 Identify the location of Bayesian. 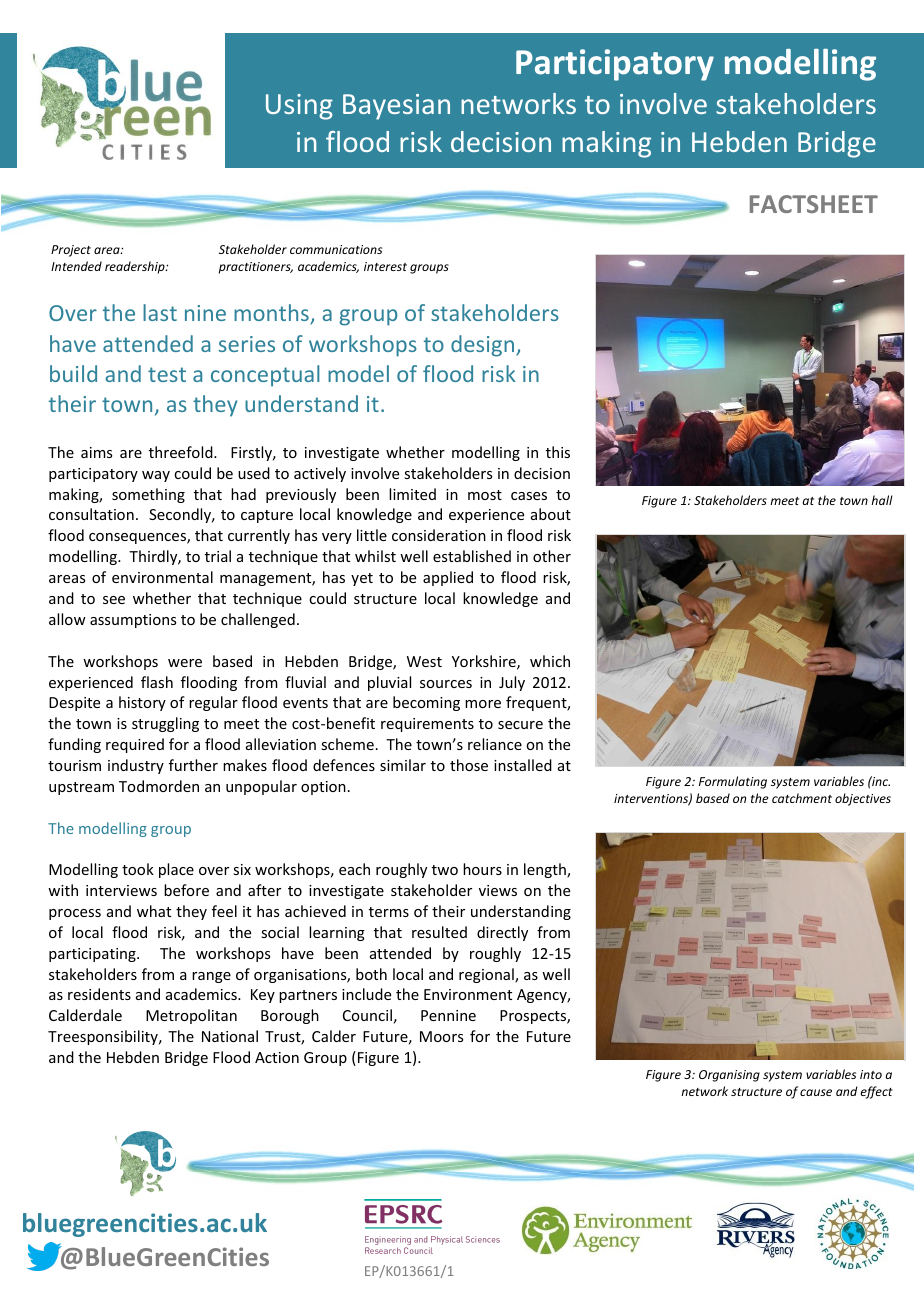
(396, 107).
